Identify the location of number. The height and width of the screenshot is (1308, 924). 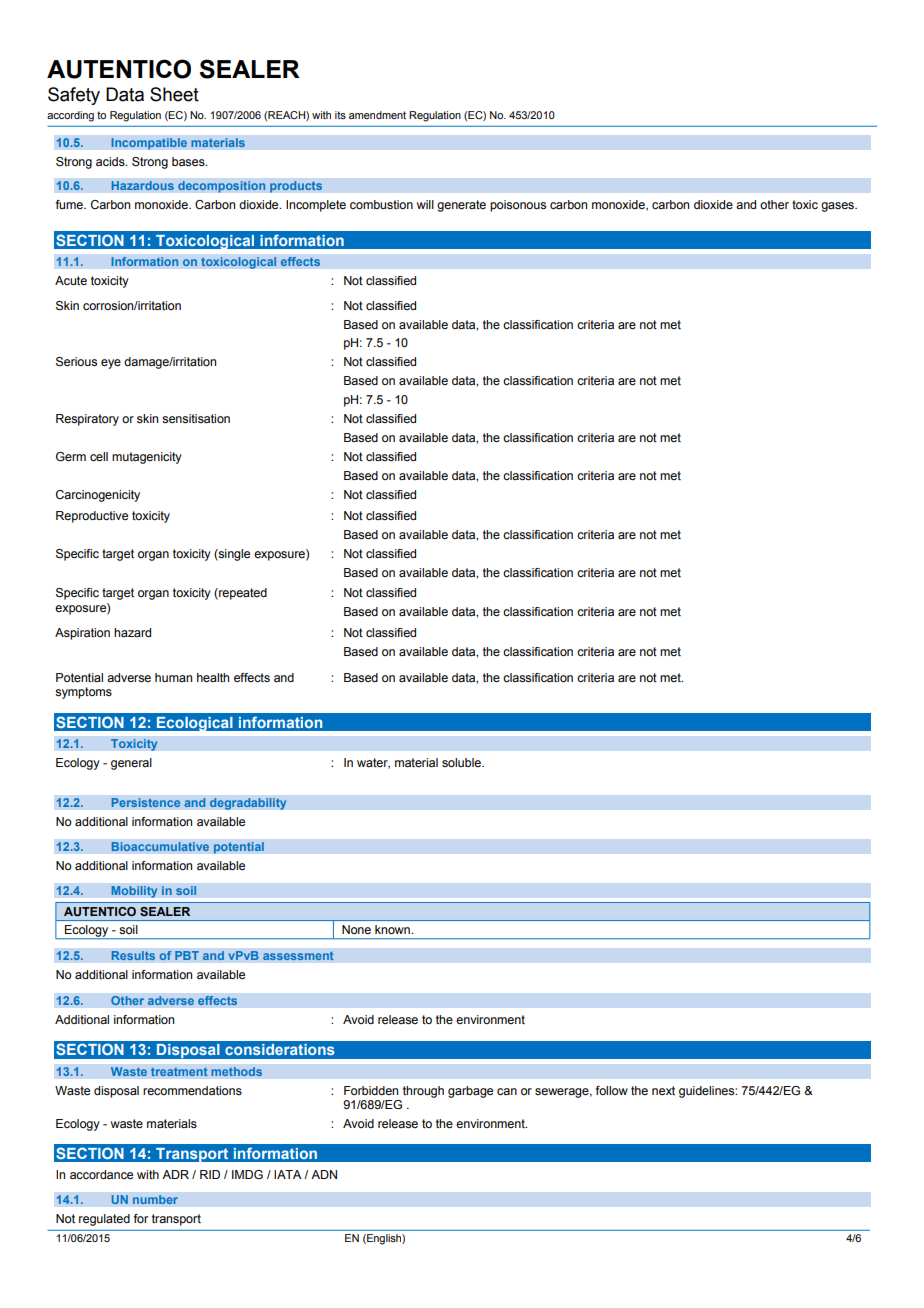
(155, 1200).
